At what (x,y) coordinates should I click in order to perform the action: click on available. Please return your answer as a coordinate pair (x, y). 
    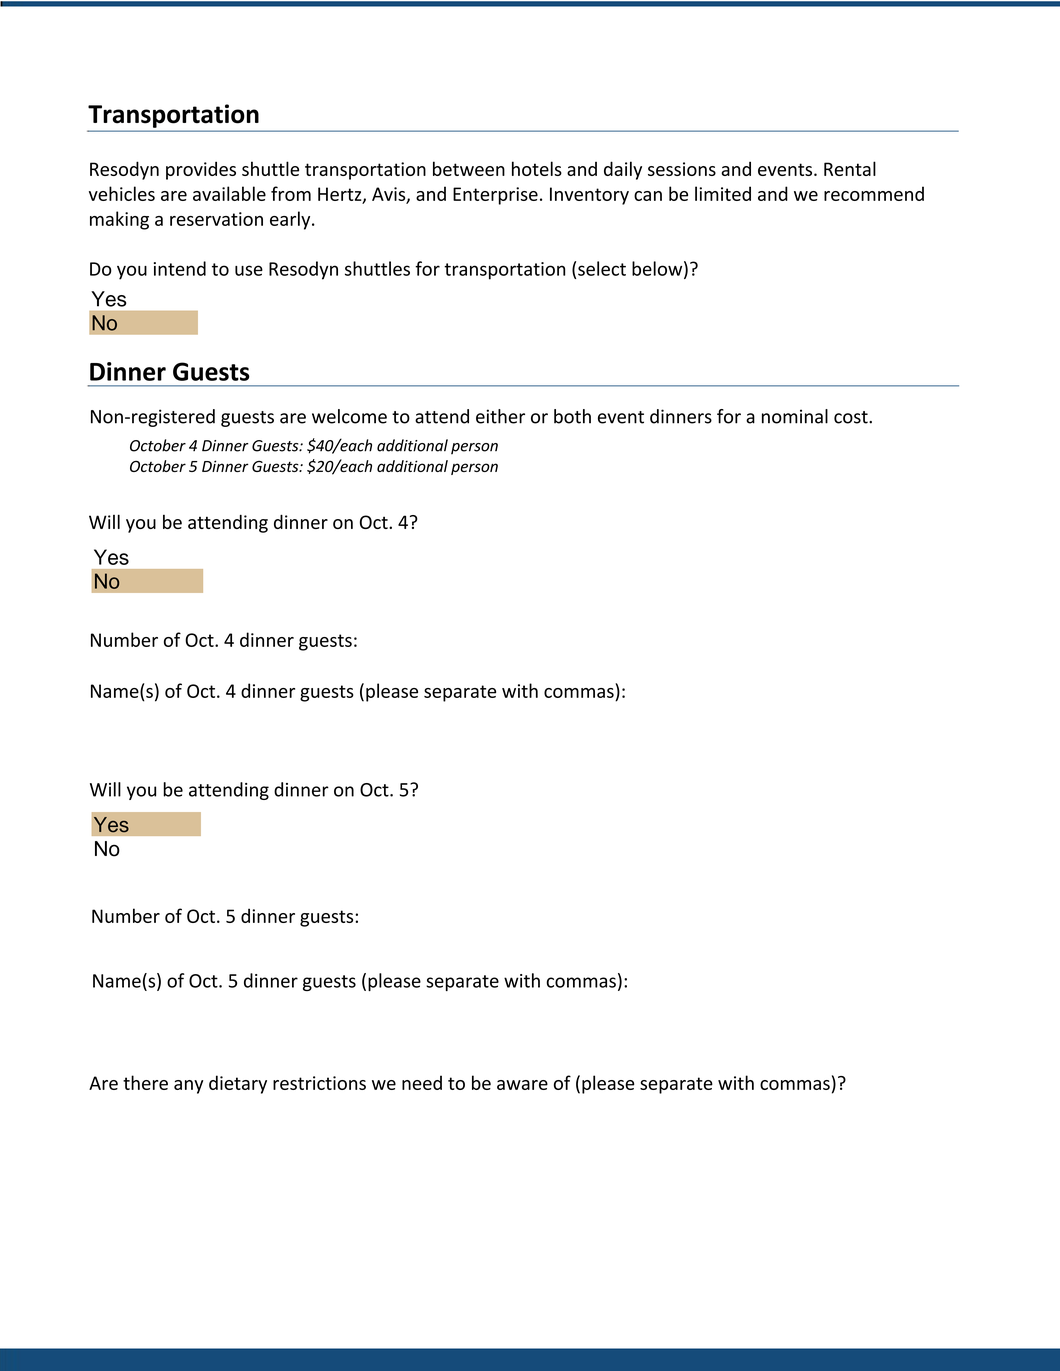
    Looking at the image, I should click on (229, 193).
